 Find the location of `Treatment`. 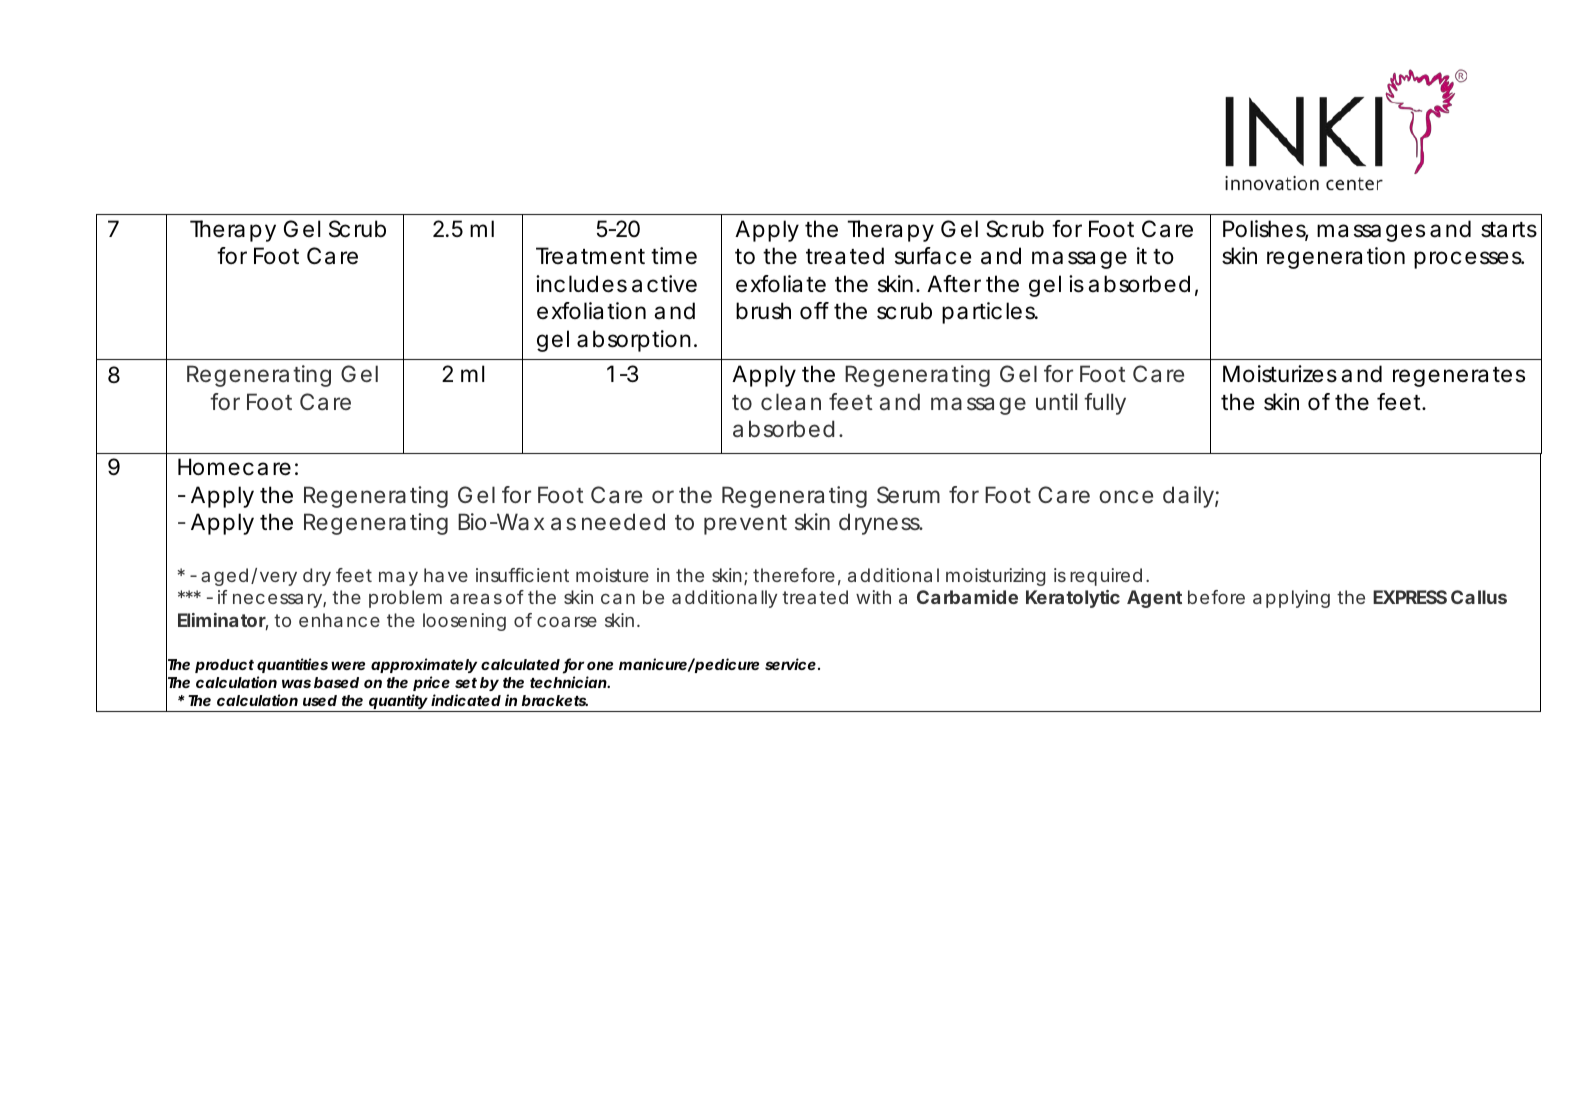

Treatment is located at coordinates (590, 256).
